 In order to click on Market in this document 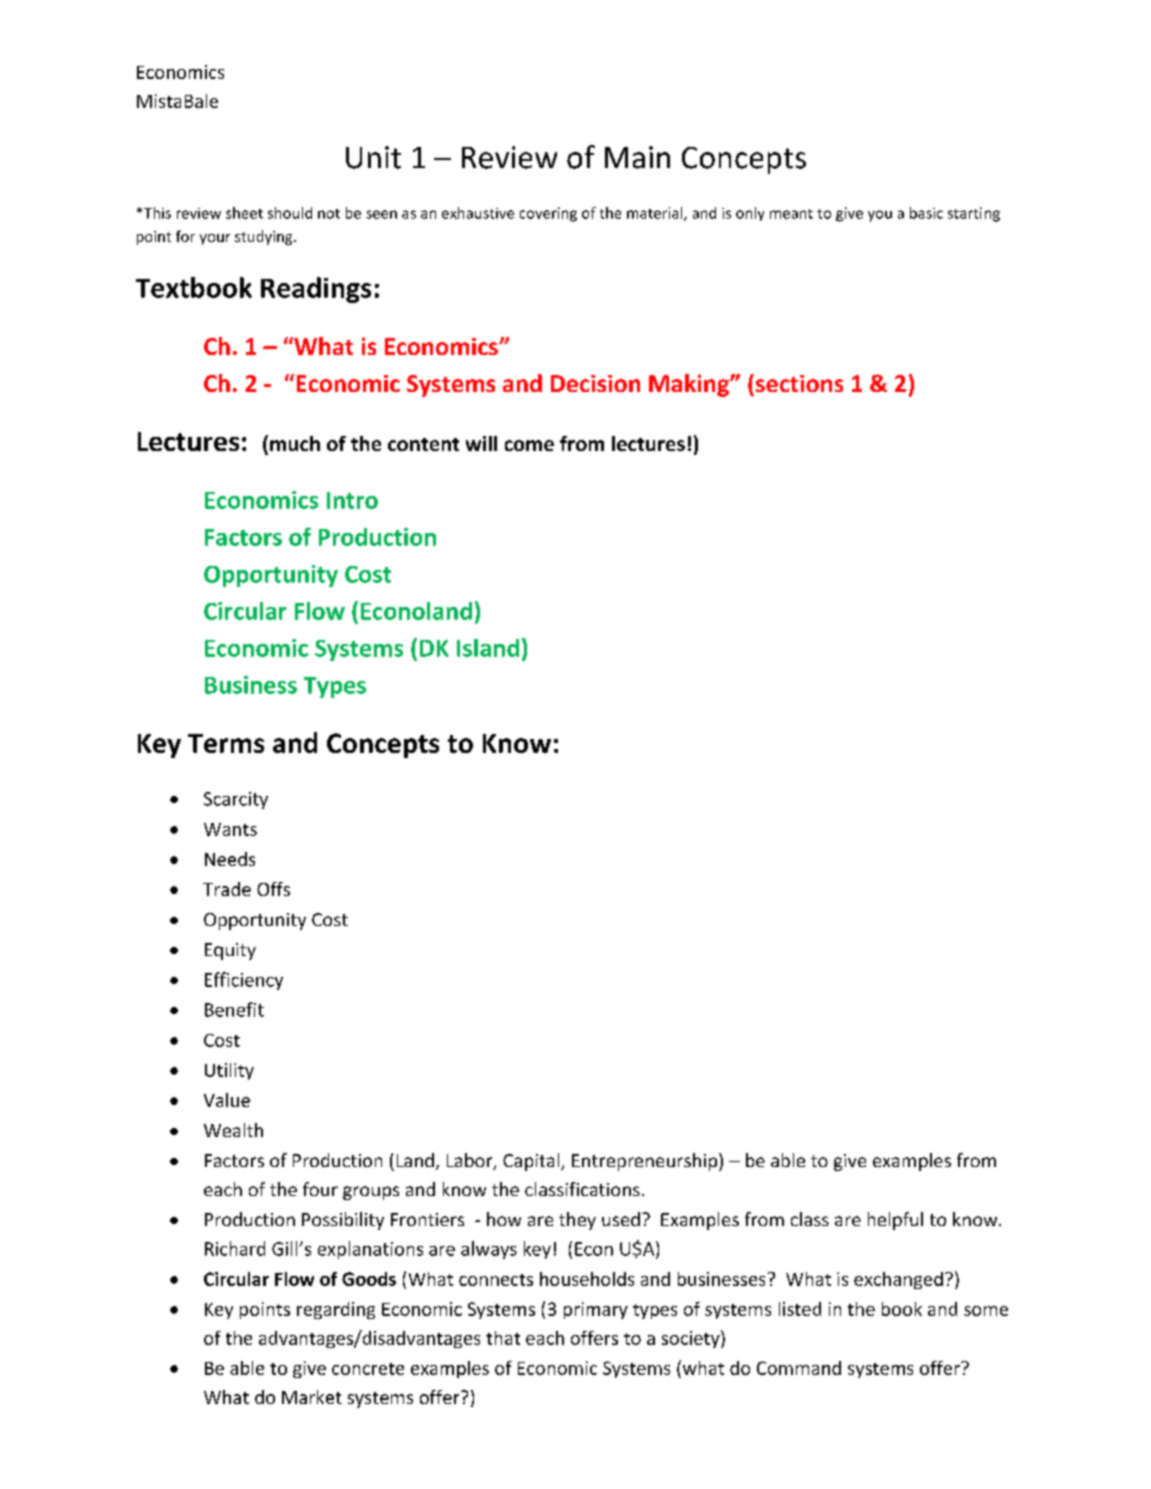, I will do `click(312, 1397)`.
